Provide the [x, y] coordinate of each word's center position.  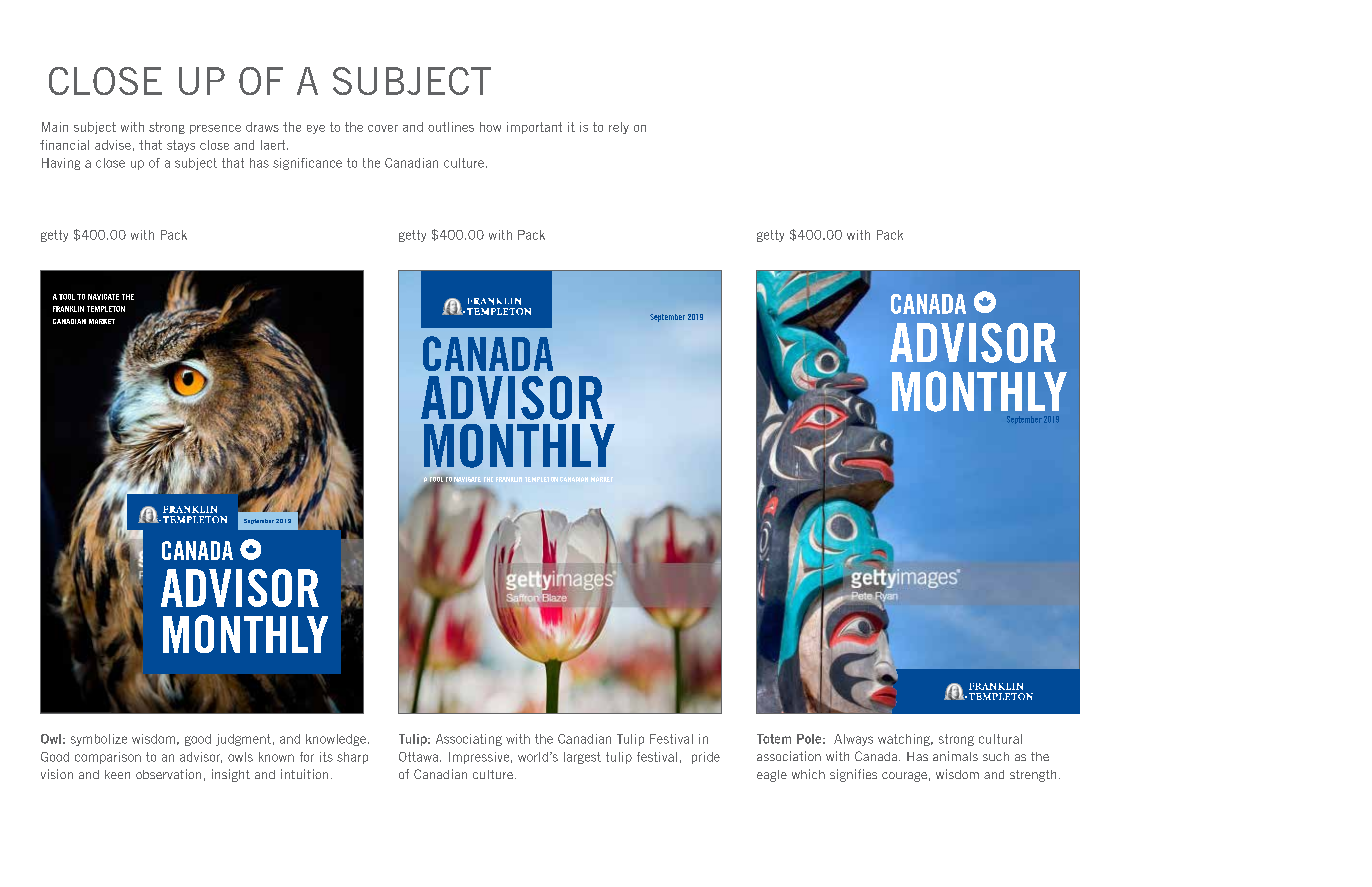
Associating [469, 740]
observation [168, 774]
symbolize [99, 740]
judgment [243, 740]
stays [181, 146]
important [534, 128]
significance [307, 164]
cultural [1000, 739]
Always [853, 740]
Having [61, 164]
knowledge [337, 740]
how [490, 127]
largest [582, 758]
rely [619, 128]
